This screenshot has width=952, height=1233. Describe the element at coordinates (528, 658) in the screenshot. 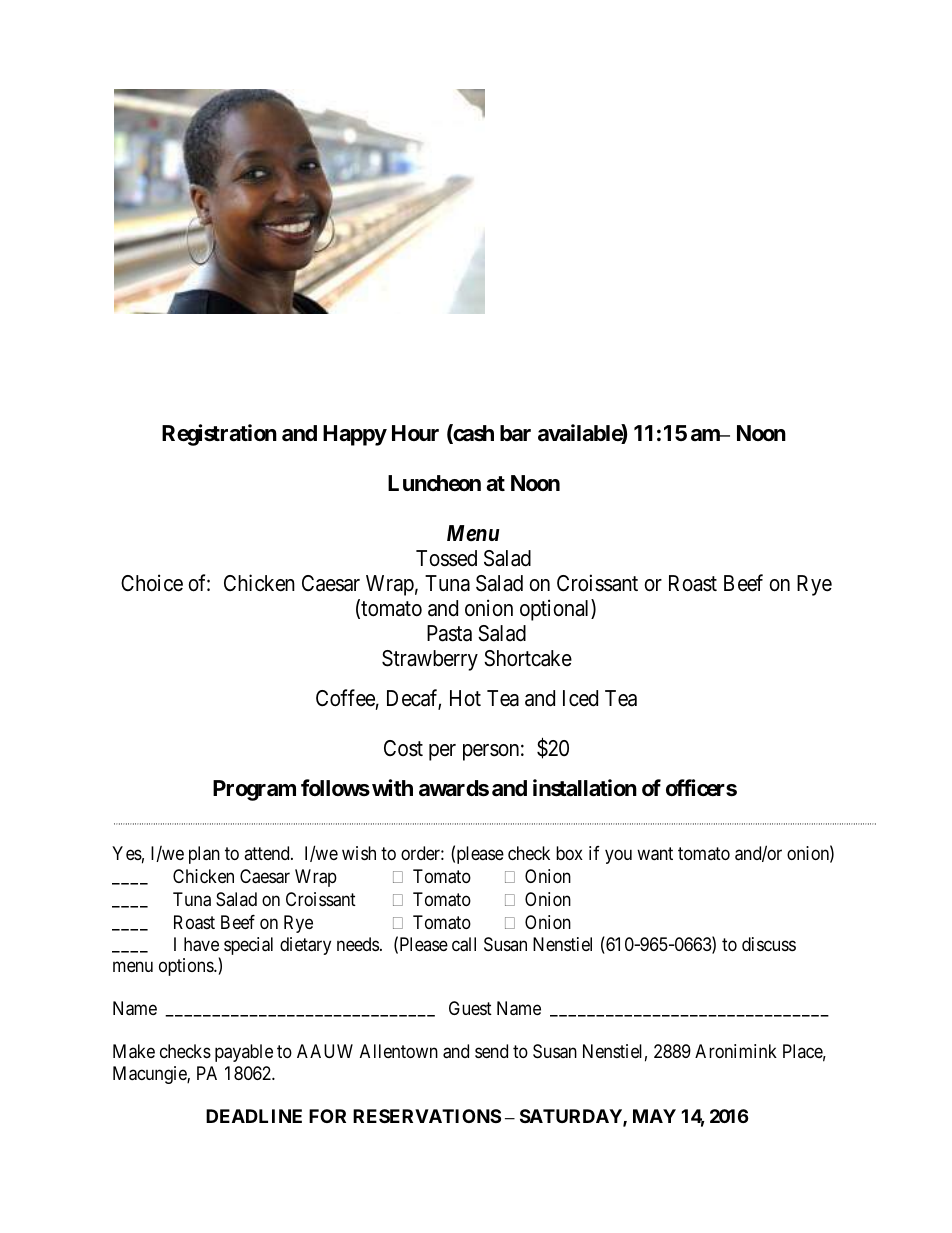

I see `Shortcake` at that location.
